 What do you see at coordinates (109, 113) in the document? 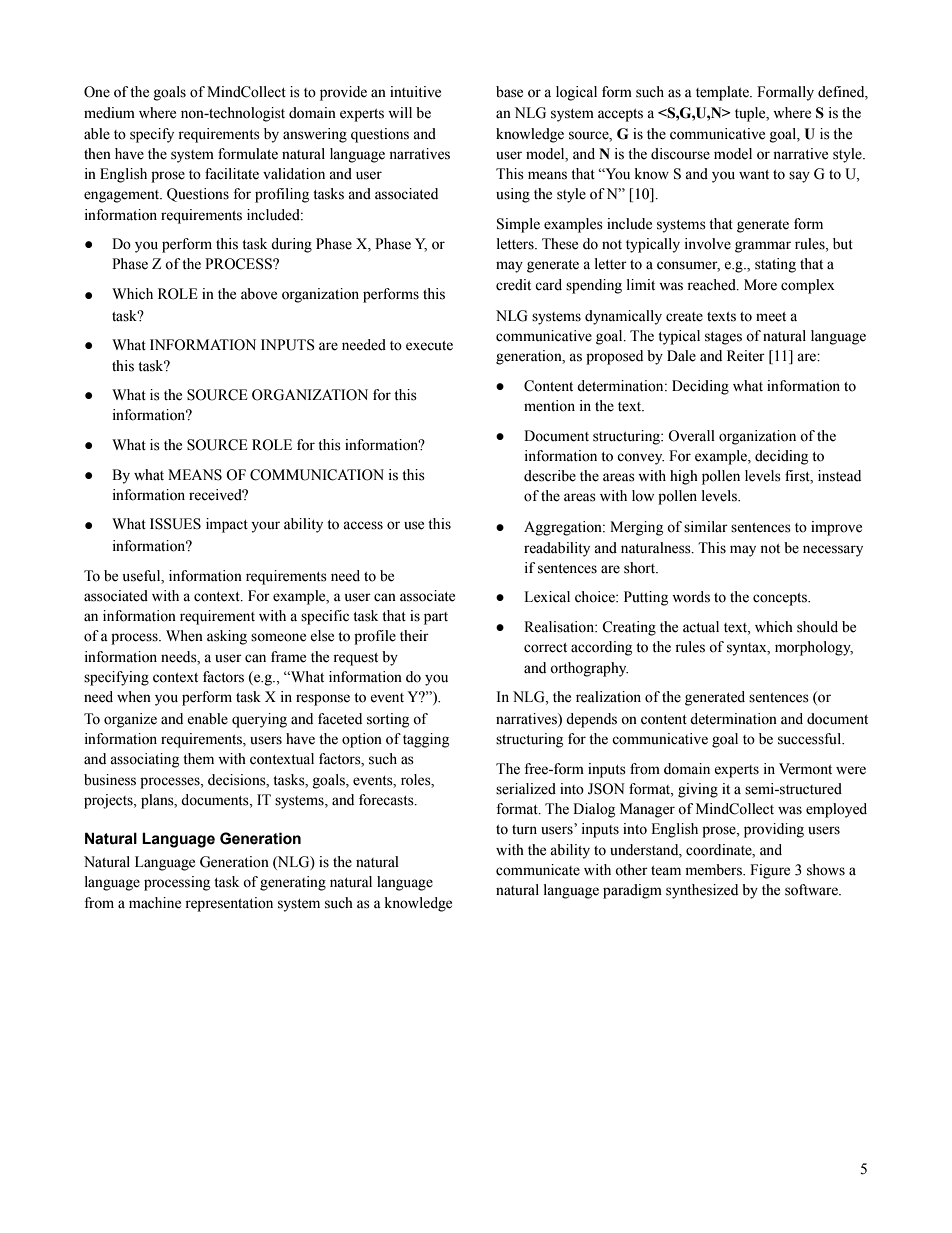
I see `medium` at bounding box center [109, 113].
